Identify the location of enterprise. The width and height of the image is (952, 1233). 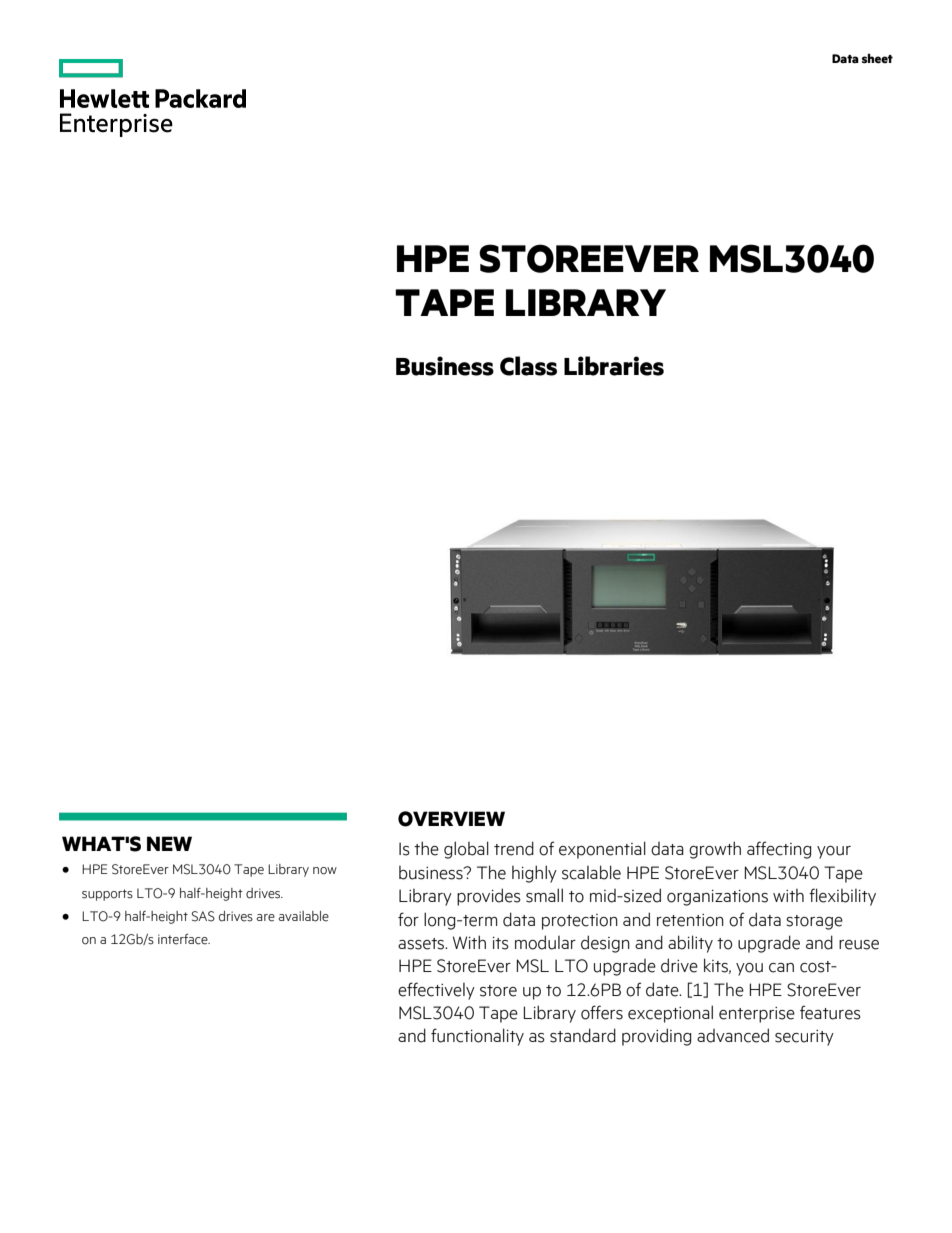
(757, 1015).
